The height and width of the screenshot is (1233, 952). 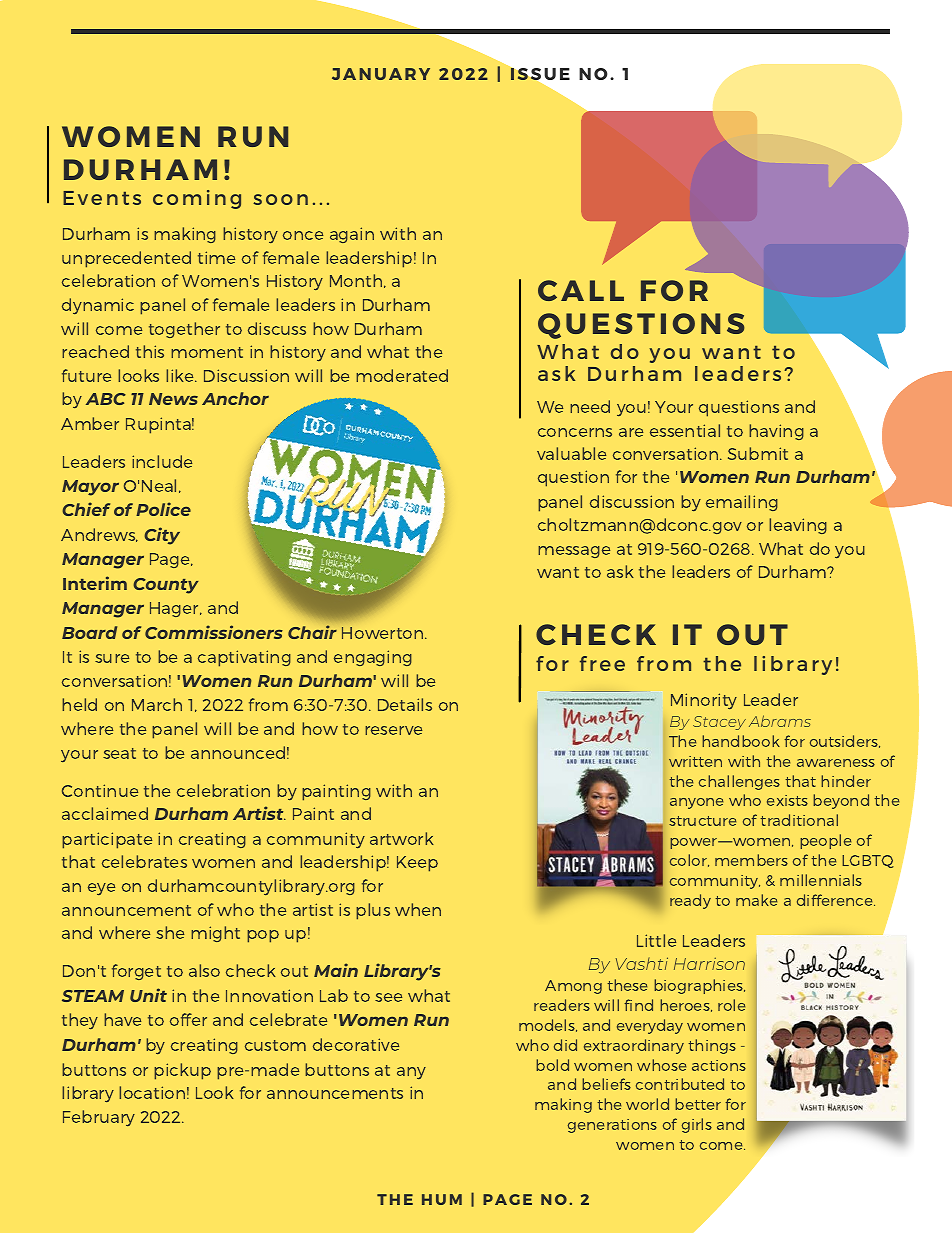 I want to click on bold, so click(x=552, y=1065).
